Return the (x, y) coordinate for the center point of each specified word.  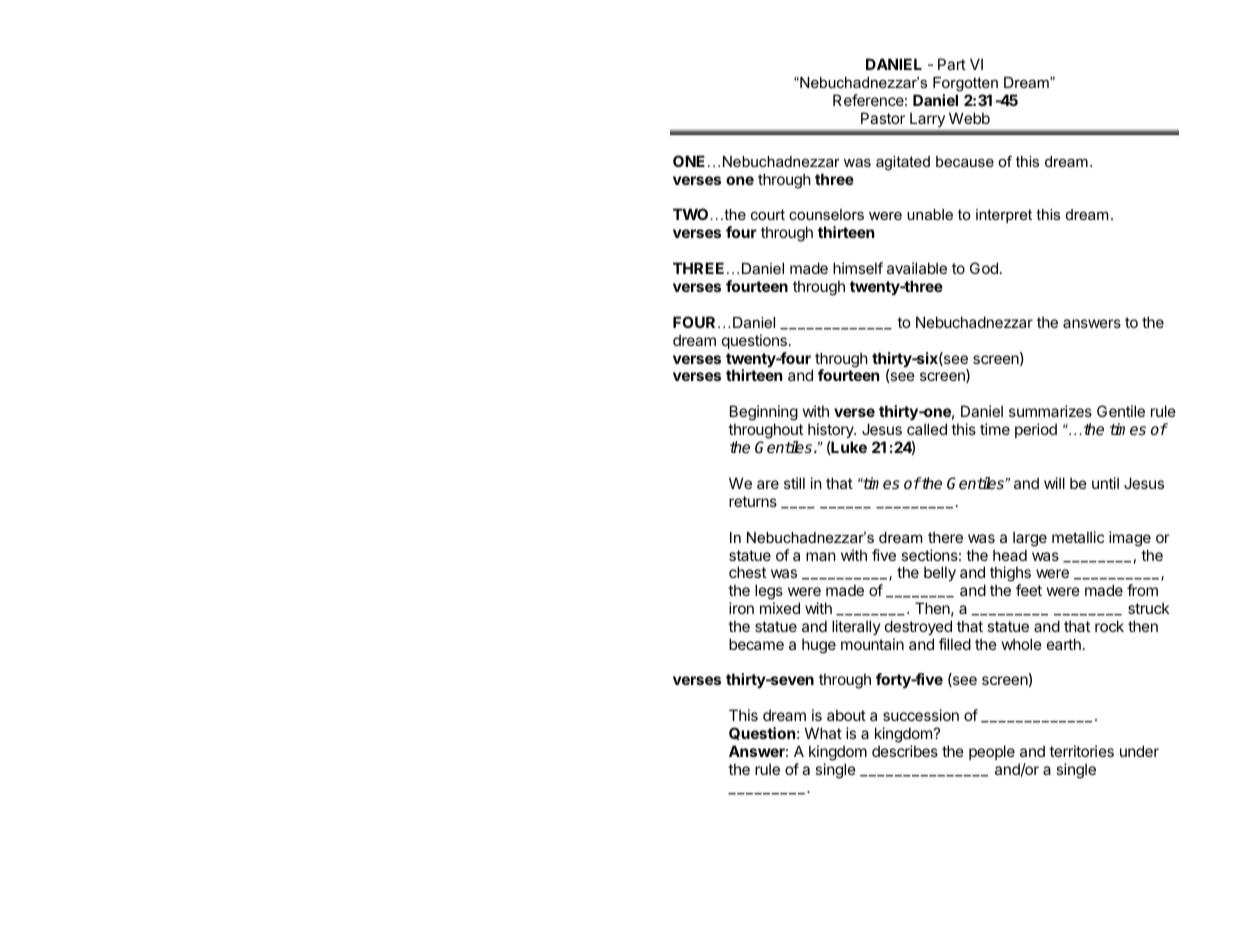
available (917, 268)
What (823, 733)
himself (858, 268)
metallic (1078, 537)
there (945, 537)
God (984, 268)
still (794, 483)
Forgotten (965, 84)
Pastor (883, 118)
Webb (969, 118)
